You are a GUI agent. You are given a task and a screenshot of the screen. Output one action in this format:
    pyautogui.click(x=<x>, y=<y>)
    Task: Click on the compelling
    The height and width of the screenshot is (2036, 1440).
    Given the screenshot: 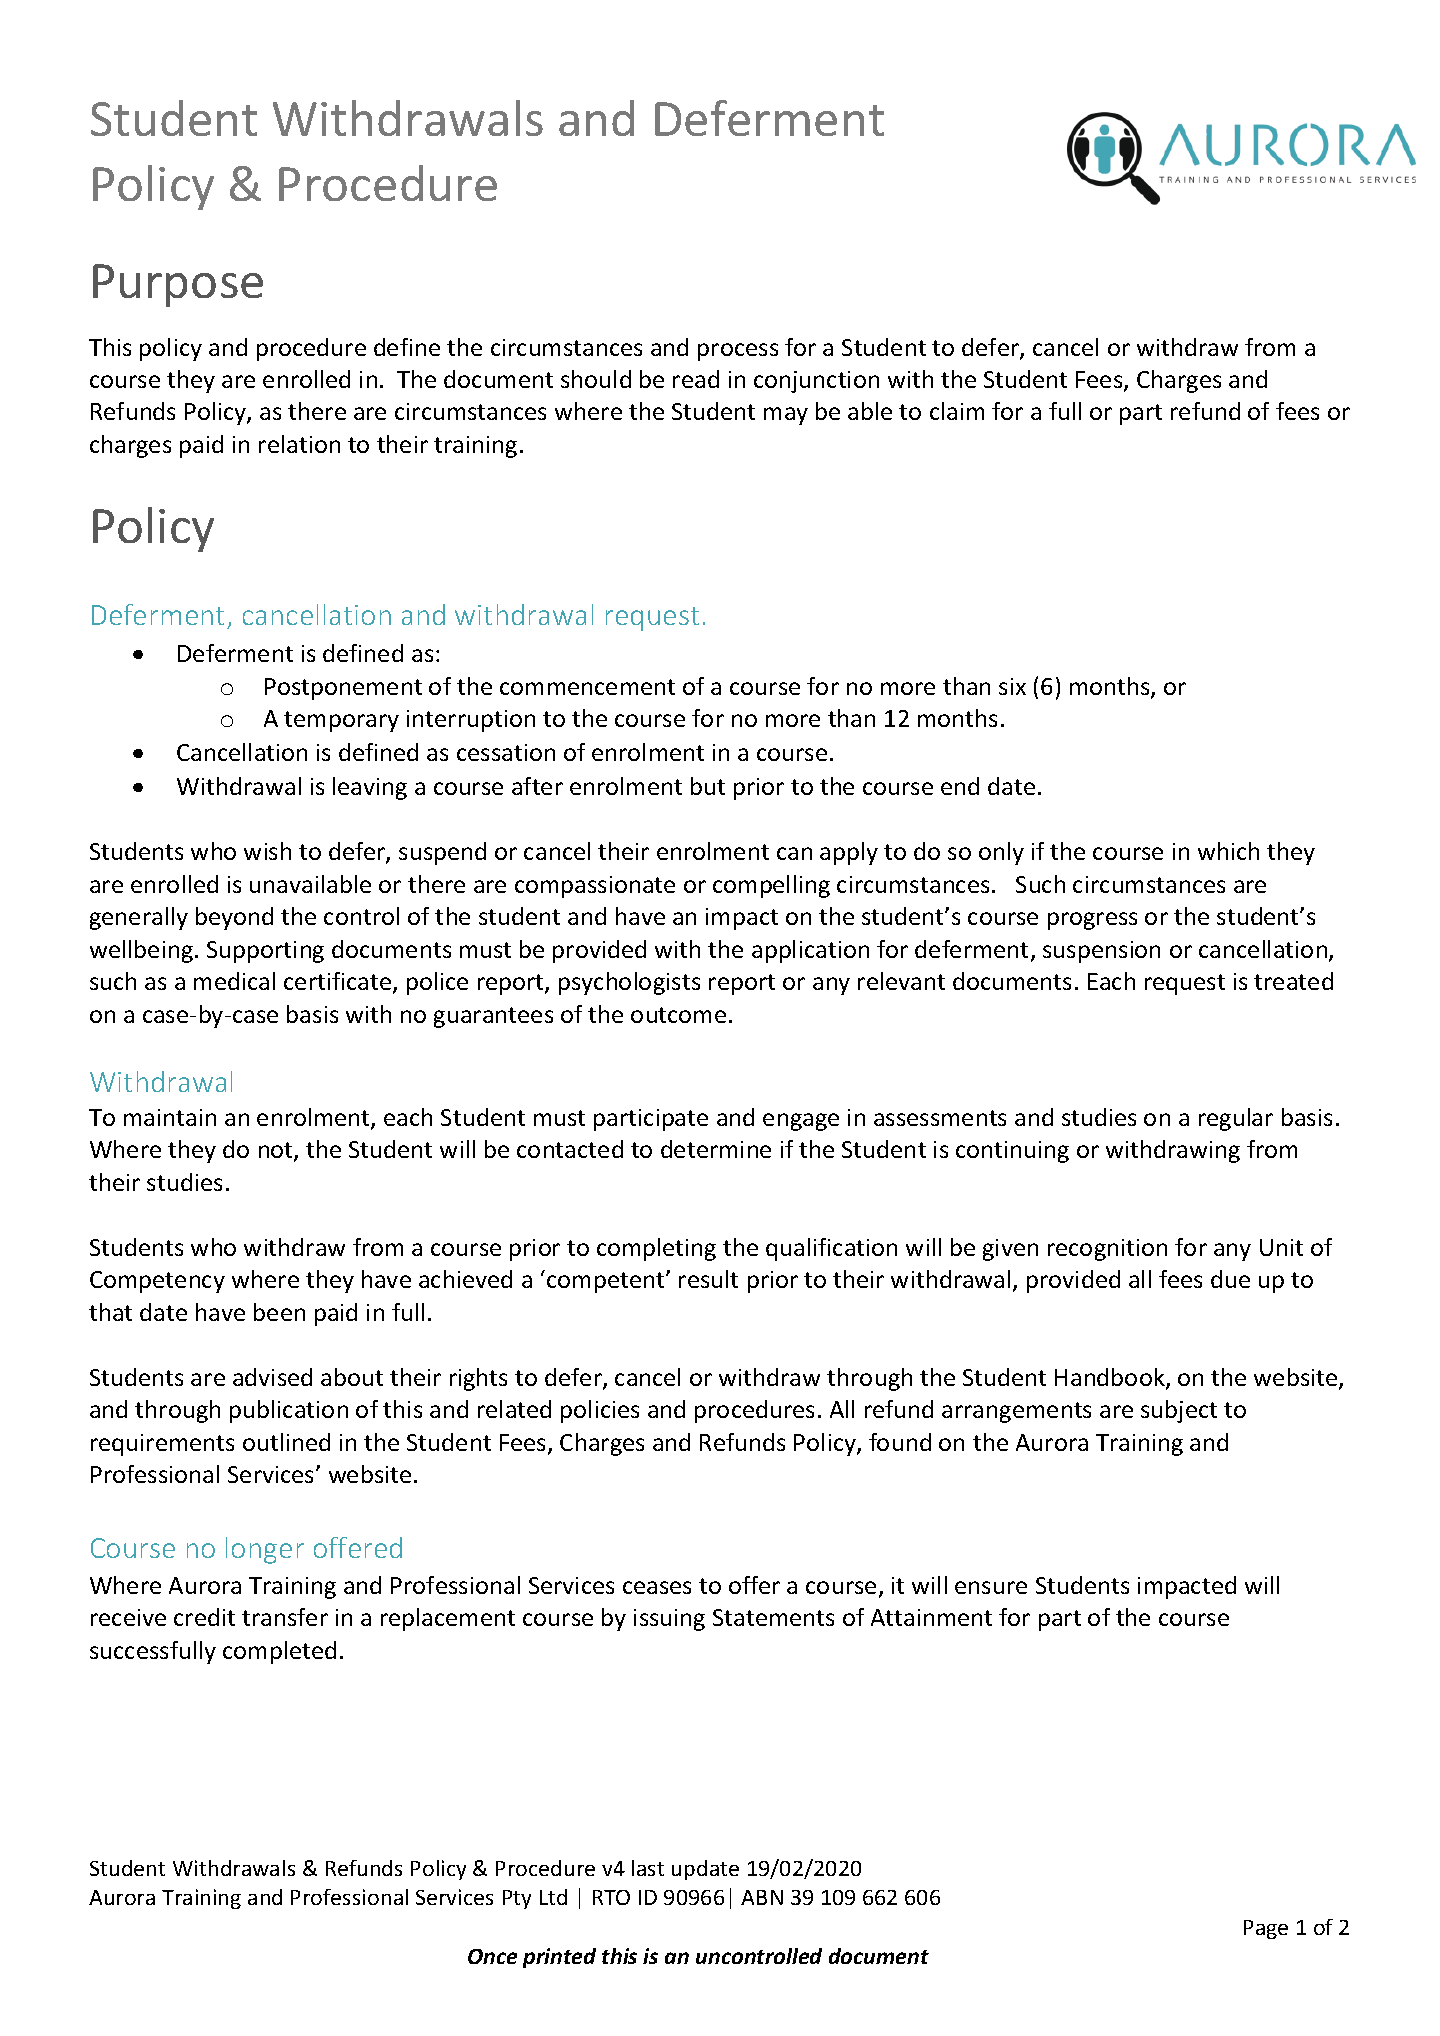 What is the action you would take?
    pyautogui.click(x=771, y=886)
